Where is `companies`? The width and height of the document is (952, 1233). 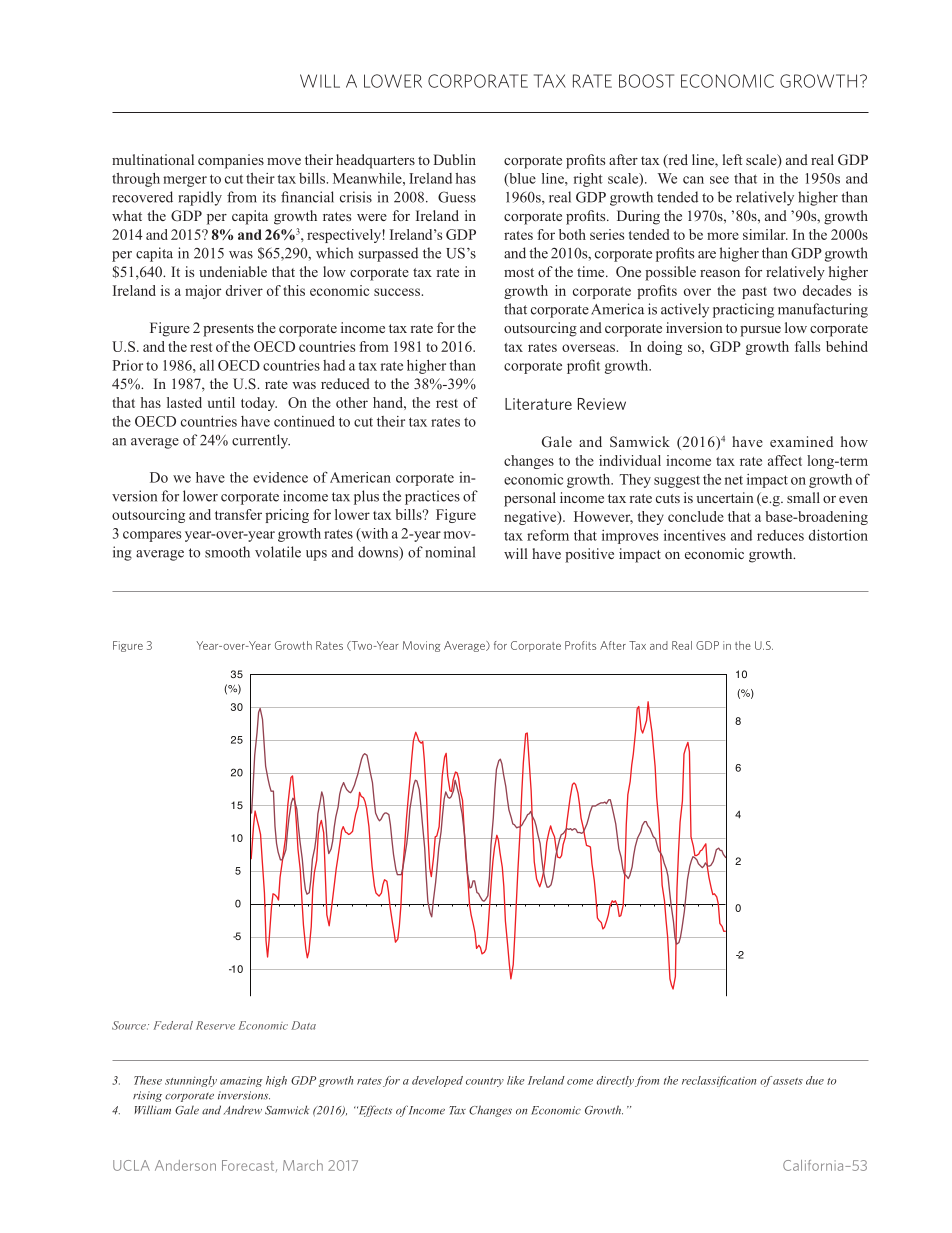
companies is located at coordinates (231, 161).
